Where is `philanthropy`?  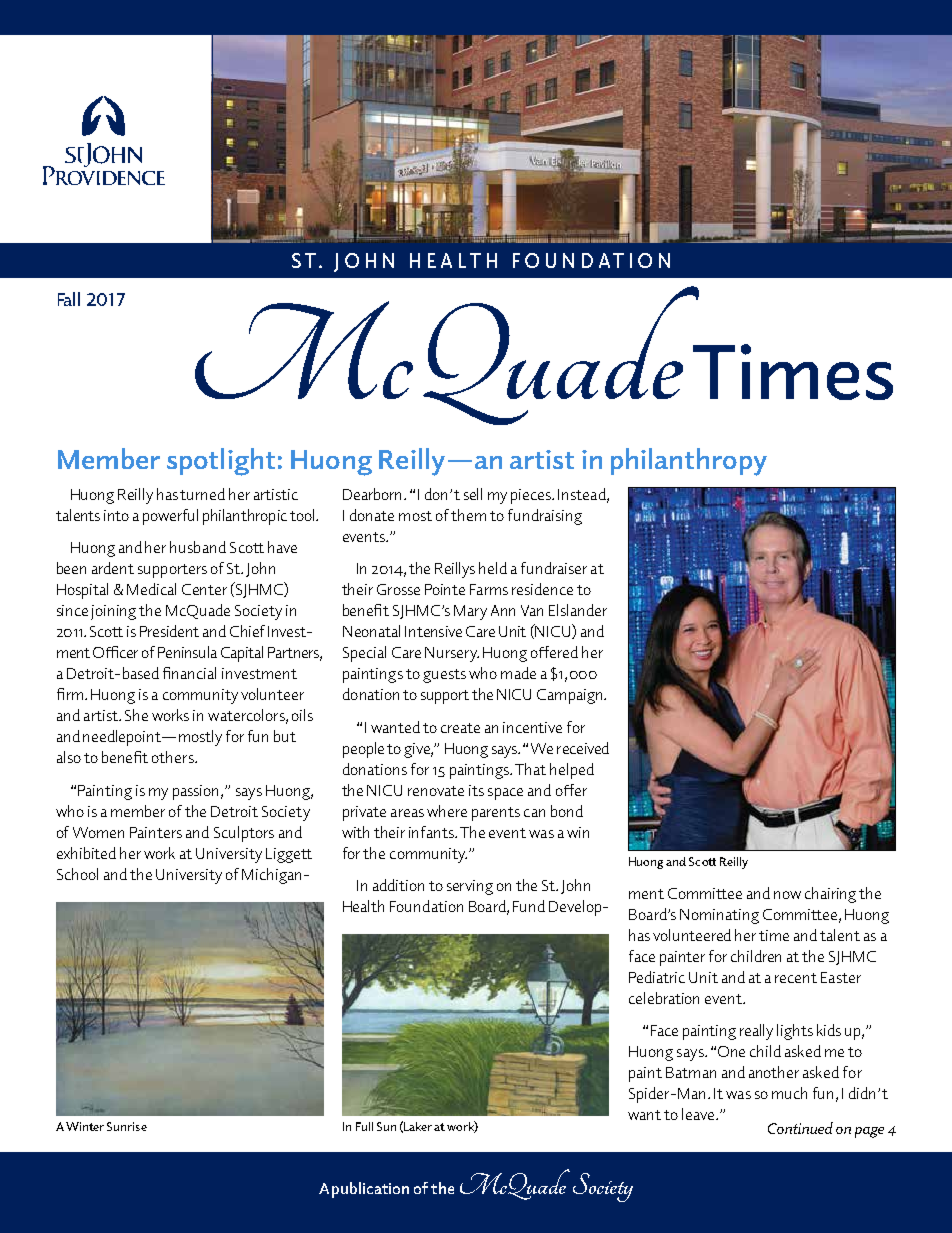
philanthropy is located at coordinates (689, 462).
